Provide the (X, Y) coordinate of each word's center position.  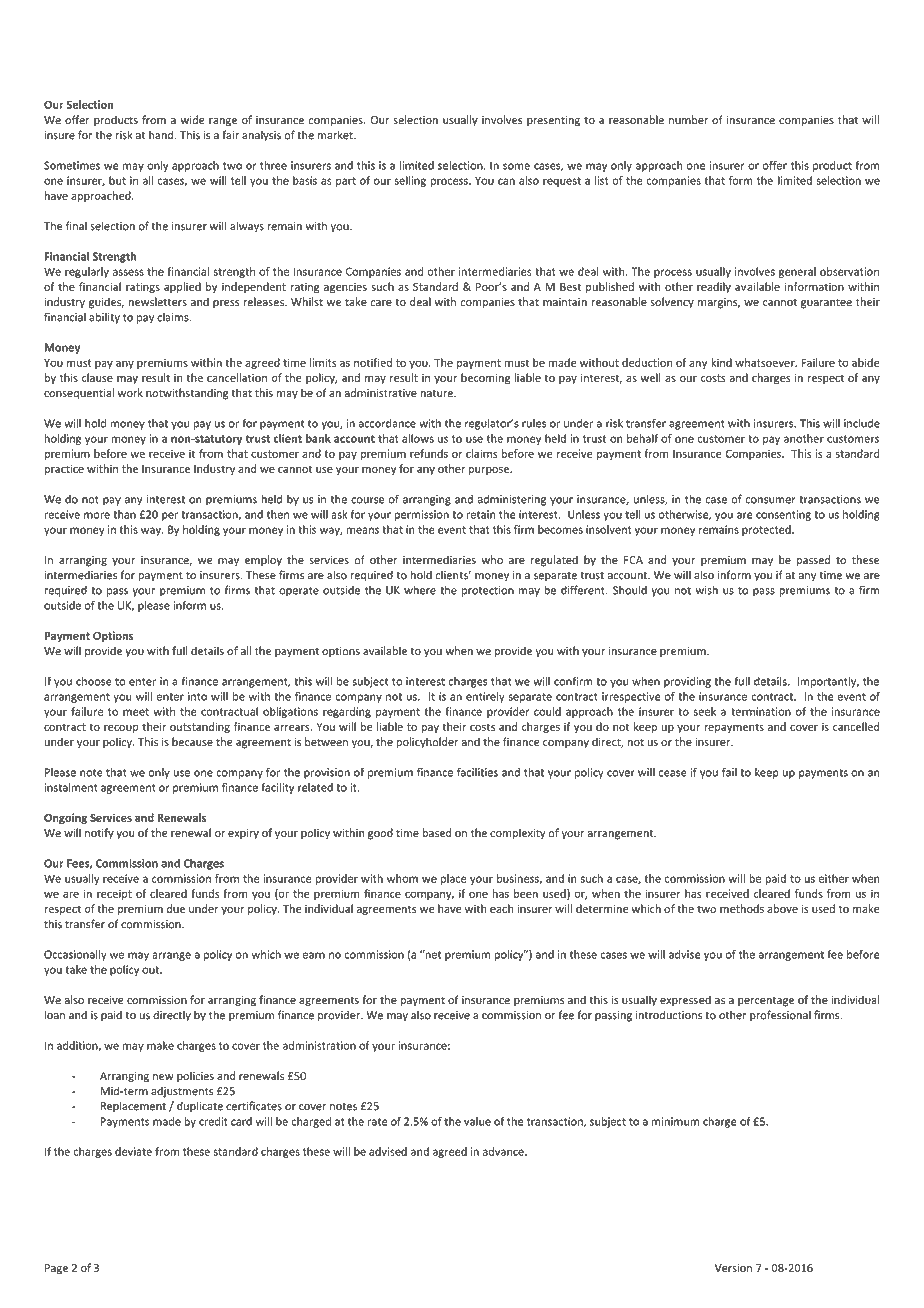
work (130, 392)
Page (56, 1269)
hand (161, 135)
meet (136, 712)
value (477, 1121)
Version (733, 1268)
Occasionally (75, 955)
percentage (766, 1001)
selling (410, 181)
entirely (485, 697)
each (501, 908)
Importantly (828, 682)
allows (418, 438)
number (688, 120)
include (862, 423)
